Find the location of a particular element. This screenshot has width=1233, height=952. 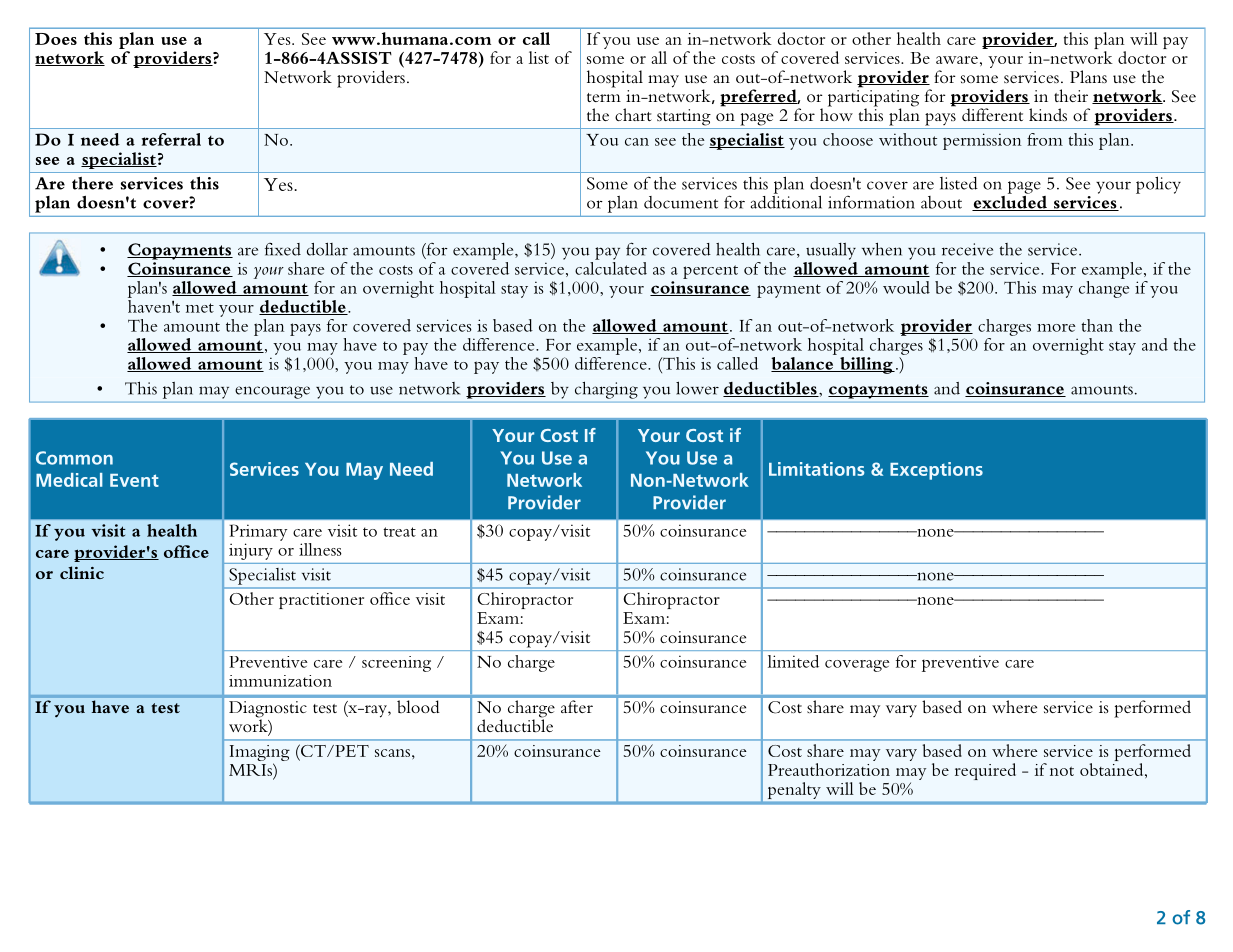

charging is located at coordinates (606, 390).
